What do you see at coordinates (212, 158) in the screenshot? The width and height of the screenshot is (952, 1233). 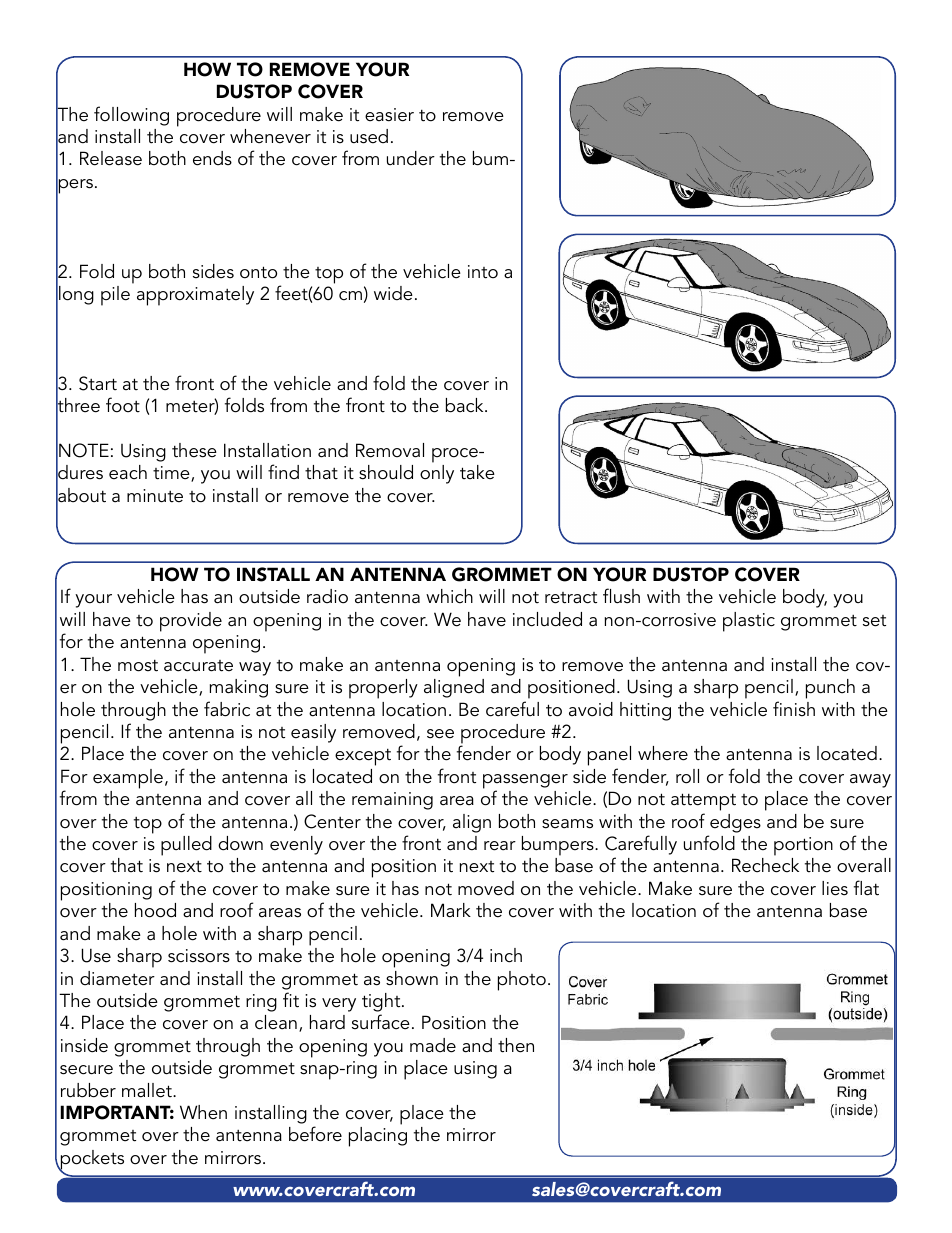 I see `ends` at bounding box center [212, 158].
